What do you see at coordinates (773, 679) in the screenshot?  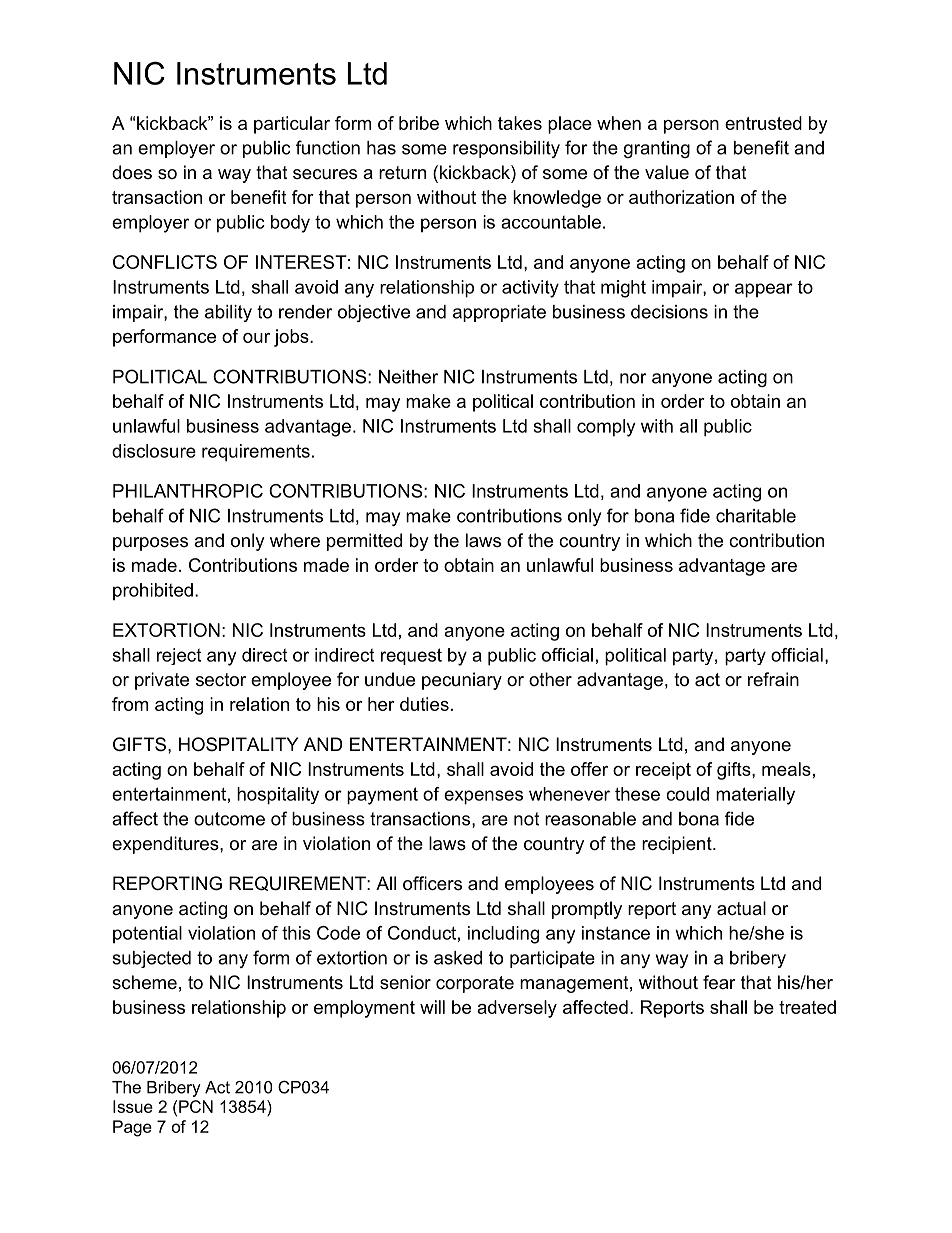 I see `refrain` at bounding box center [773, 679].
